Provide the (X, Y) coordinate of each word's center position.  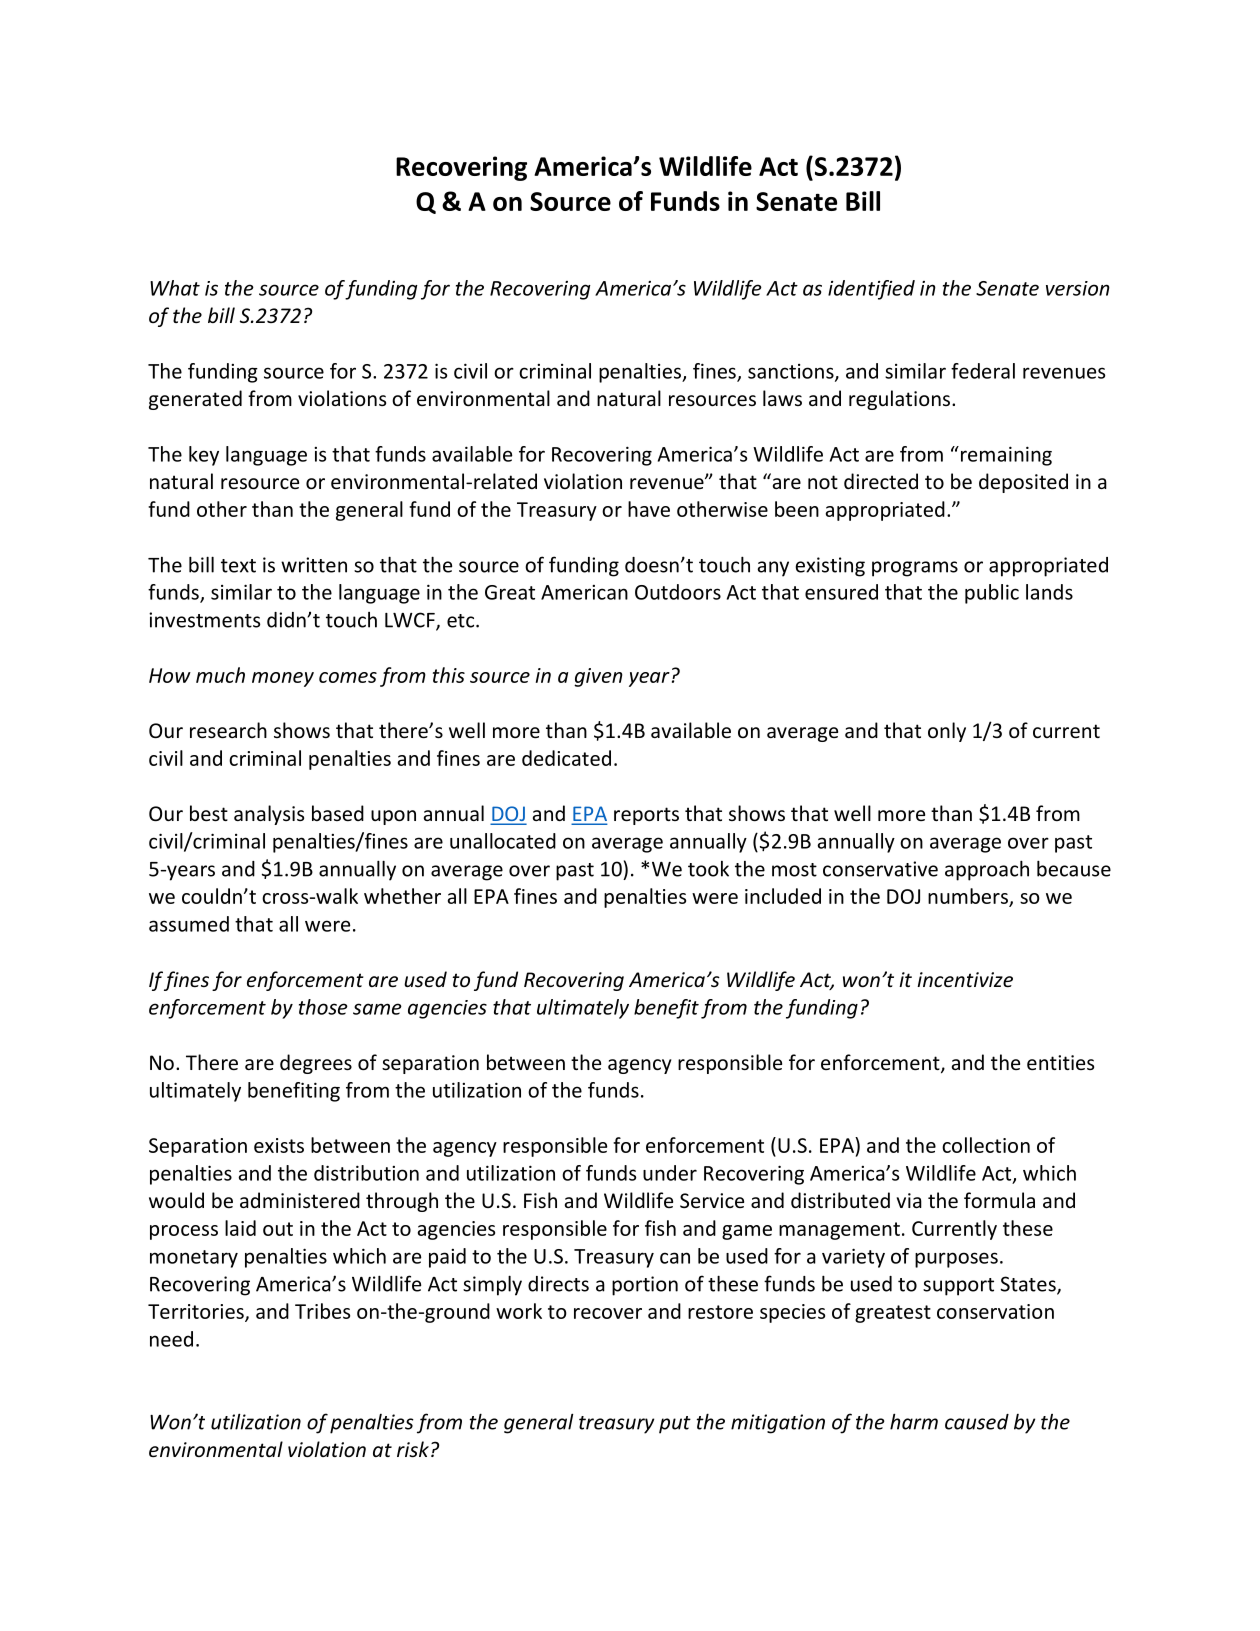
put (675, 1425)
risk (413, 1449)
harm (914, 1421)
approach (987, 870)
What (175, 288)
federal (983, 371)
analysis (269, 815)
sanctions (792, 372)
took (708, 869)
